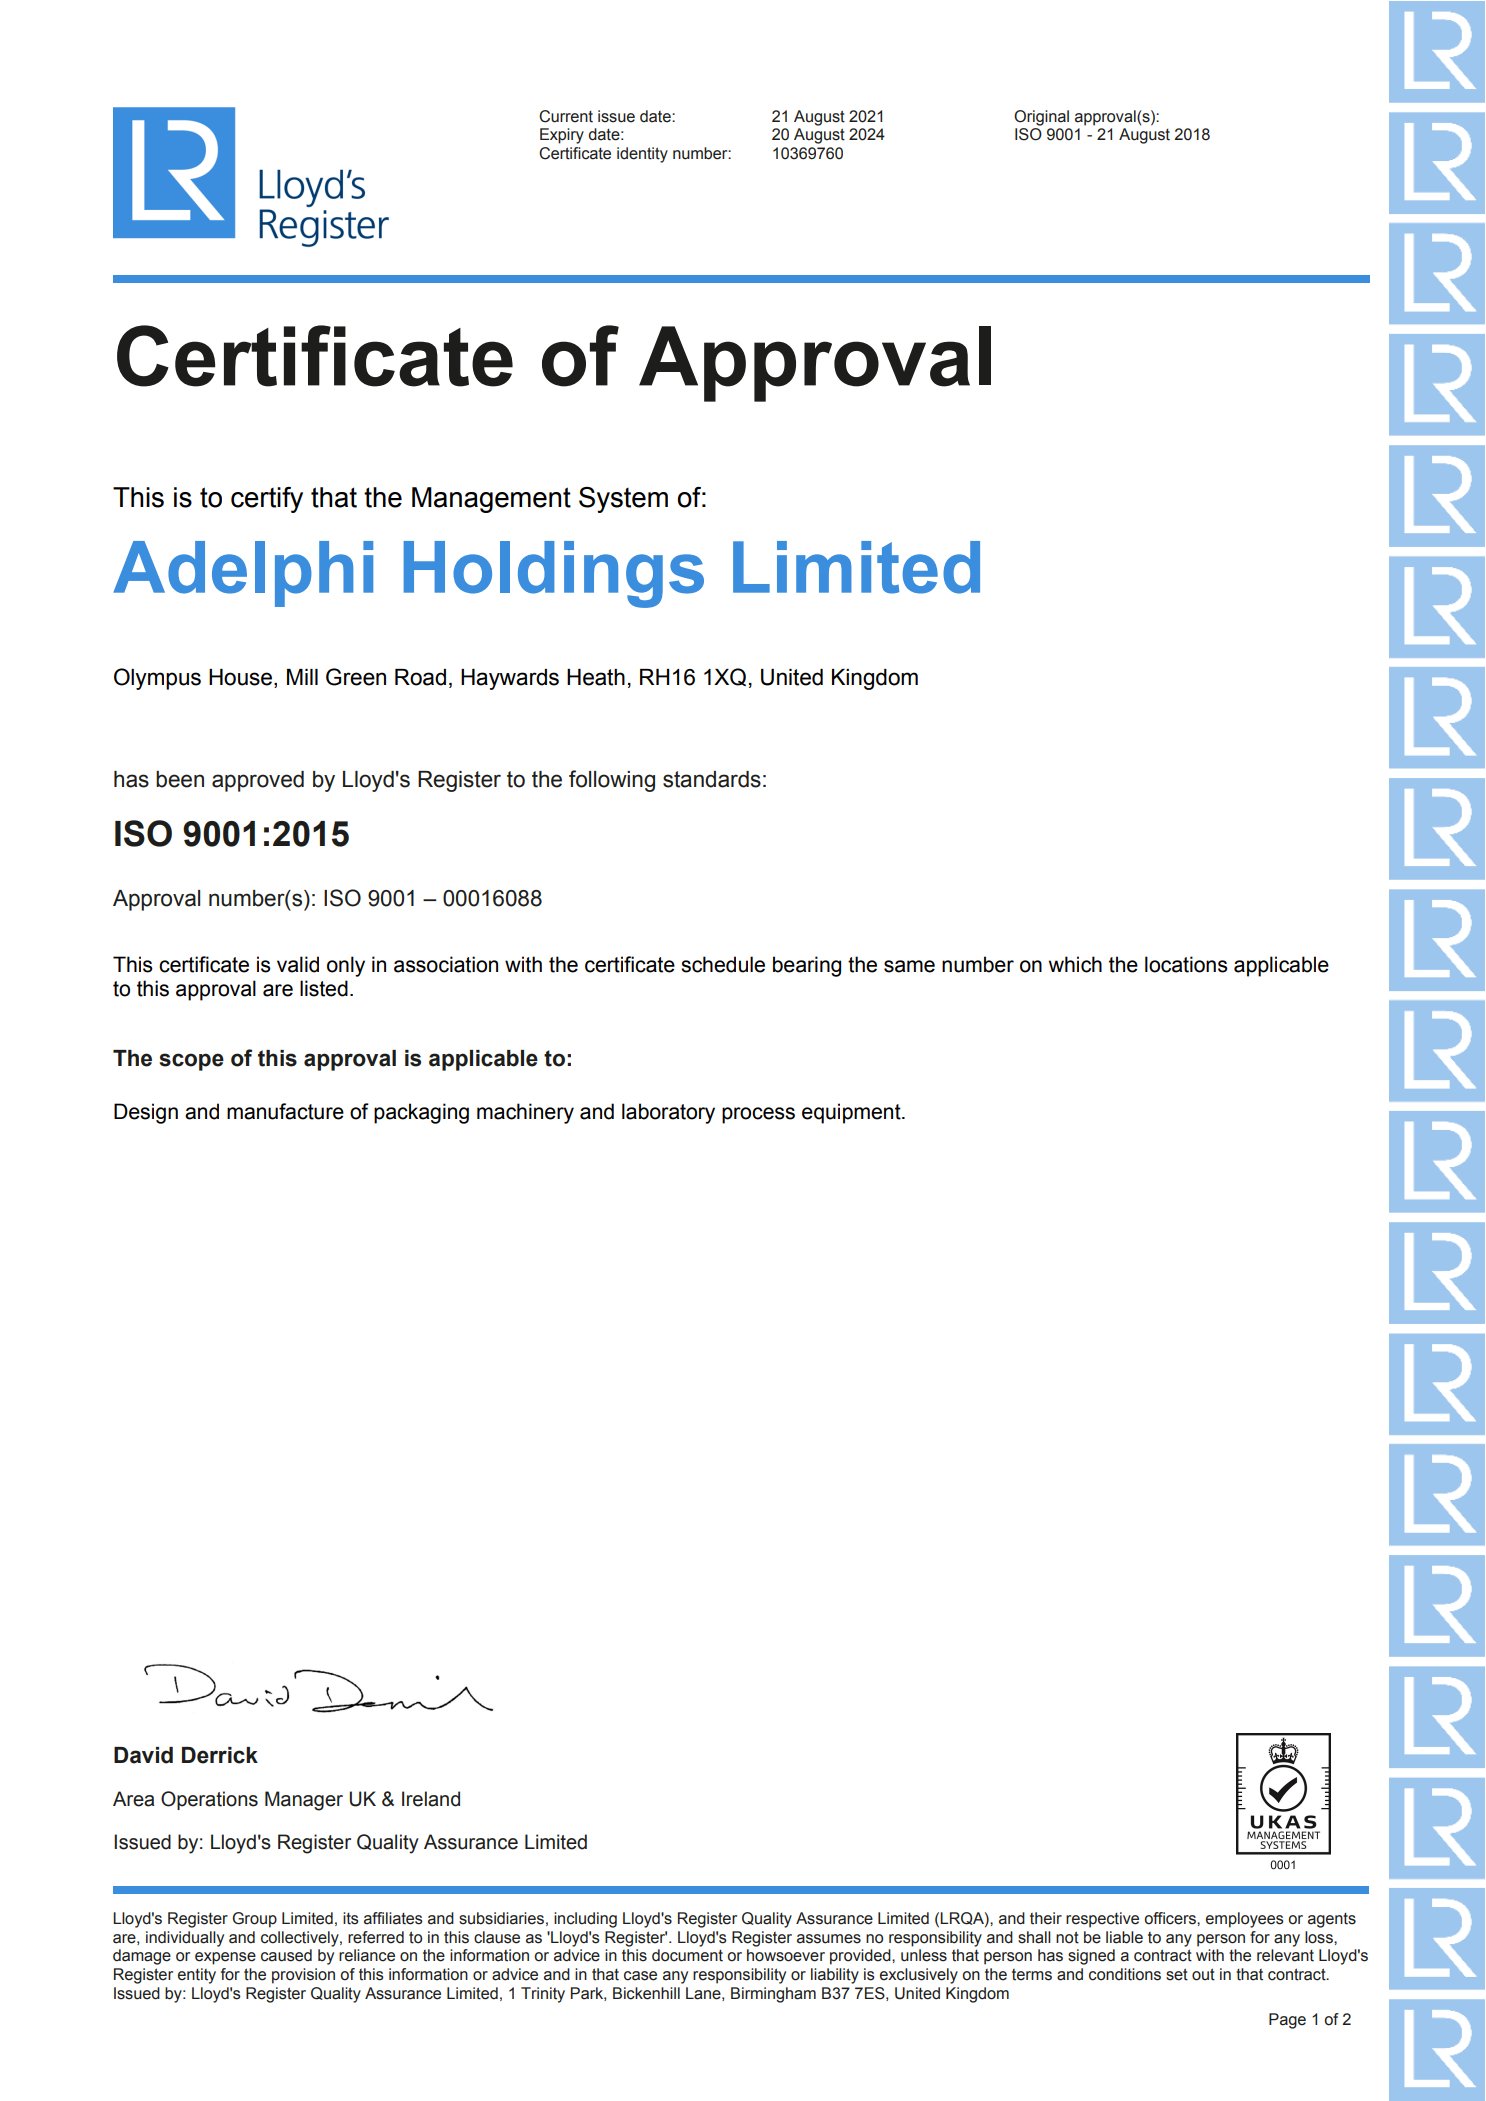  I want to click on caused, so click(286, 1955).
